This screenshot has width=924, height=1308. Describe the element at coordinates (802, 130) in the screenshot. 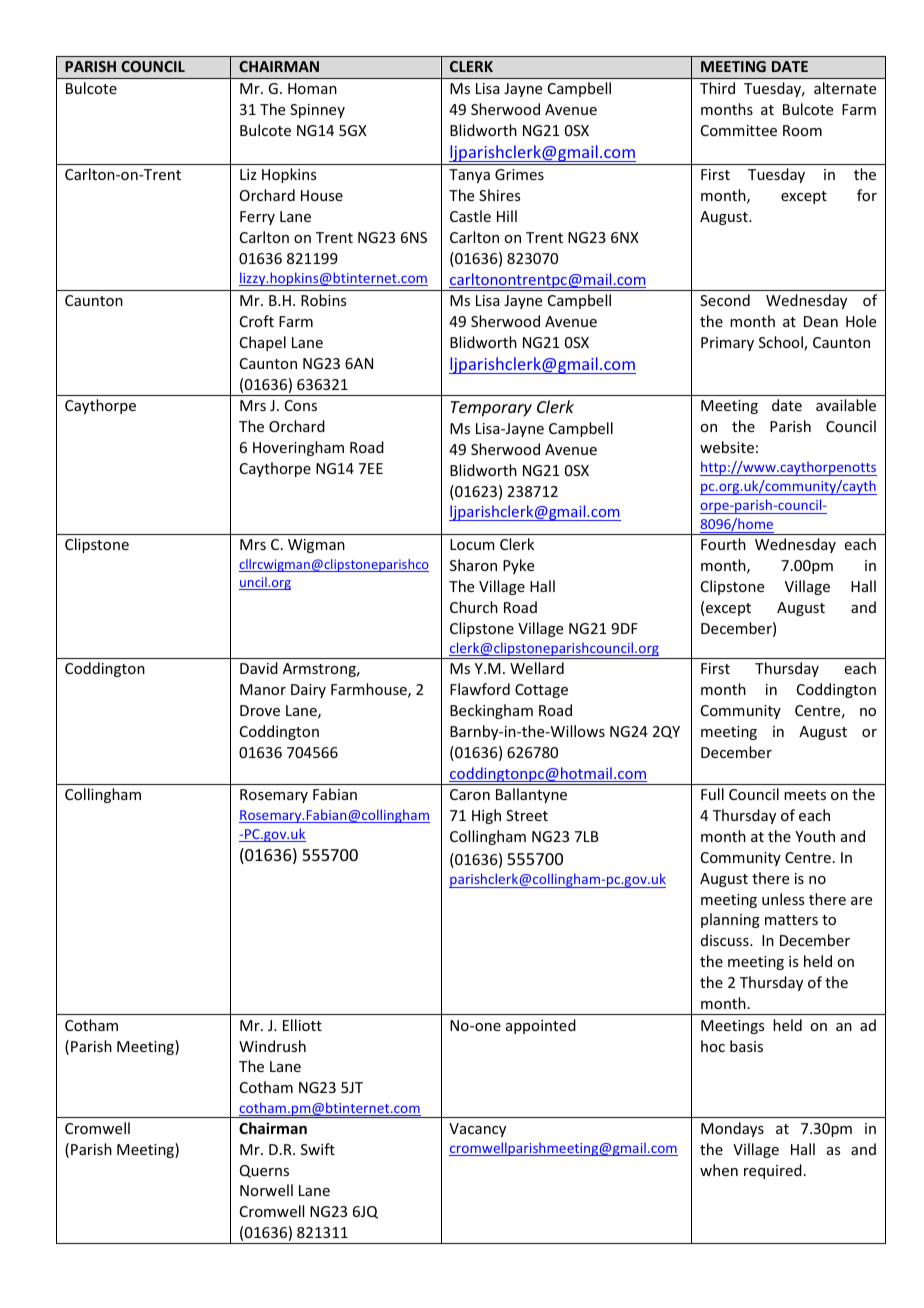

I see `Room` at that location.
